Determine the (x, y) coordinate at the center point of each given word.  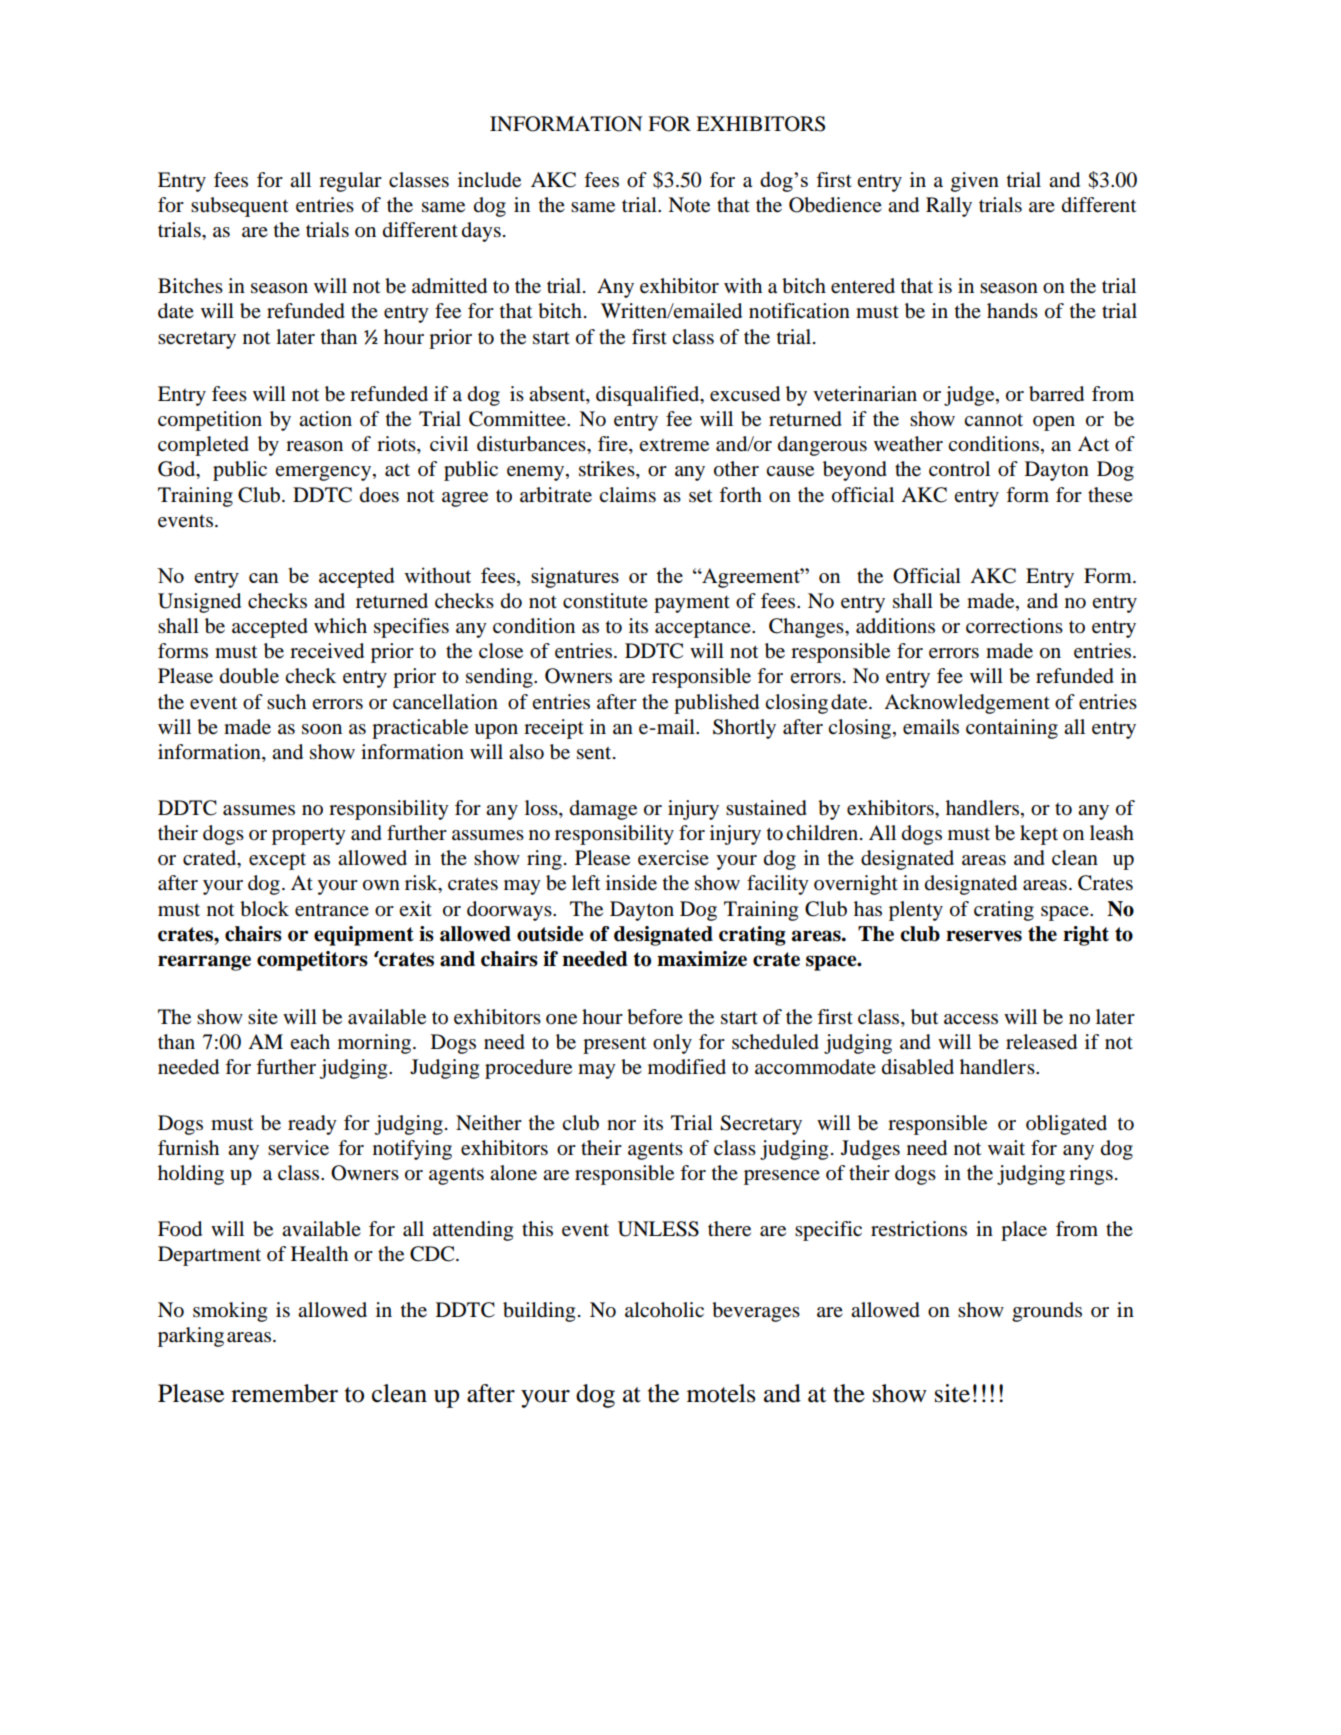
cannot (993, 420)
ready (312, 1125)
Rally (949, 207)
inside (631, 883)
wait (1006, 1147)
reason (314, 446)
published (716, 704)
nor (621, 1125)
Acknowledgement (967, 704)
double (249, 676)
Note (689, 205)
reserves (984, 936)
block (264, 909)
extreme (674, 445)
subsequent (239, 207)
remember (284, 1393)
